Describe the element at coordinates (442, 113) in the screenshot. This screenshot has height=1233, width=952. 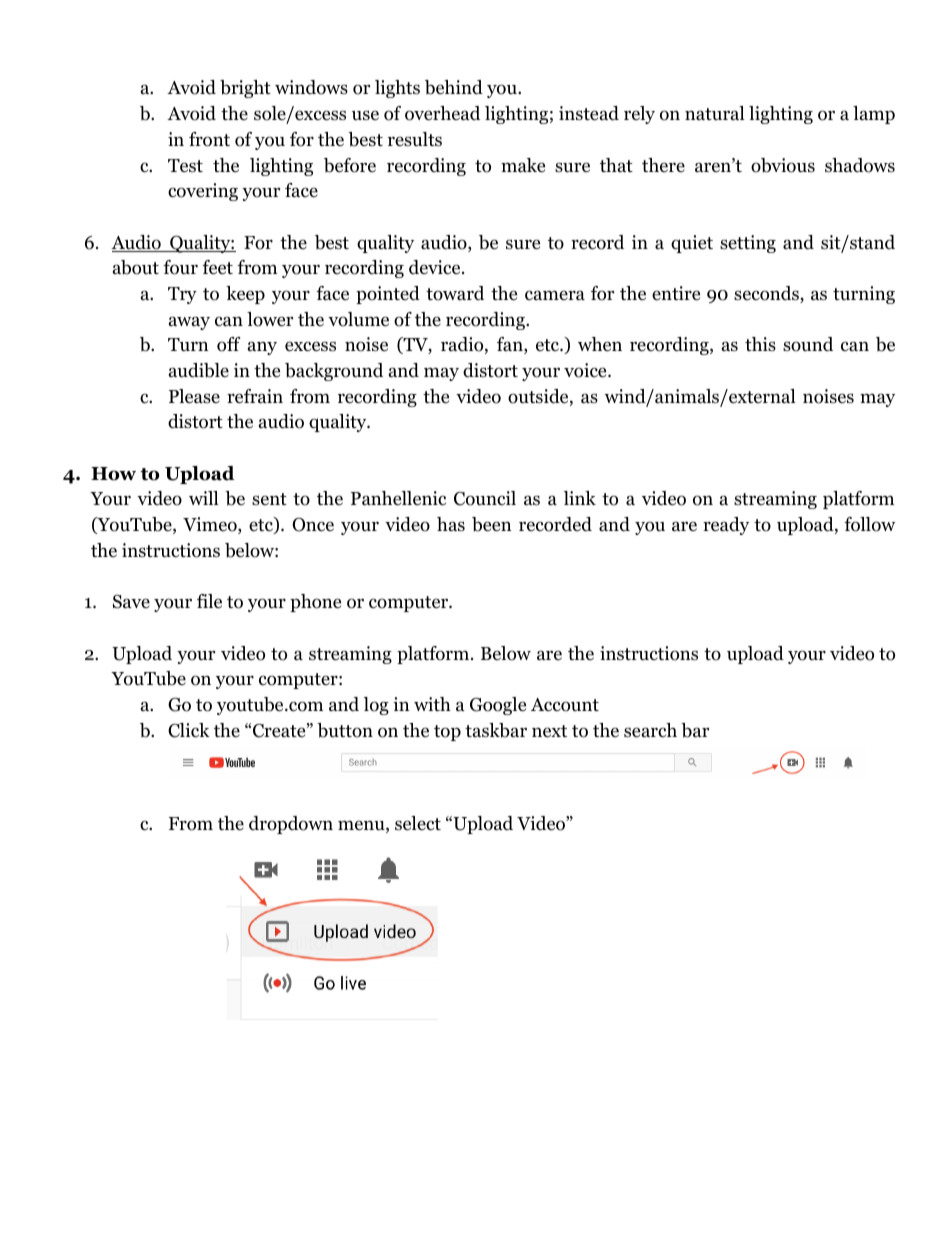
I see `overhead` at that location.
